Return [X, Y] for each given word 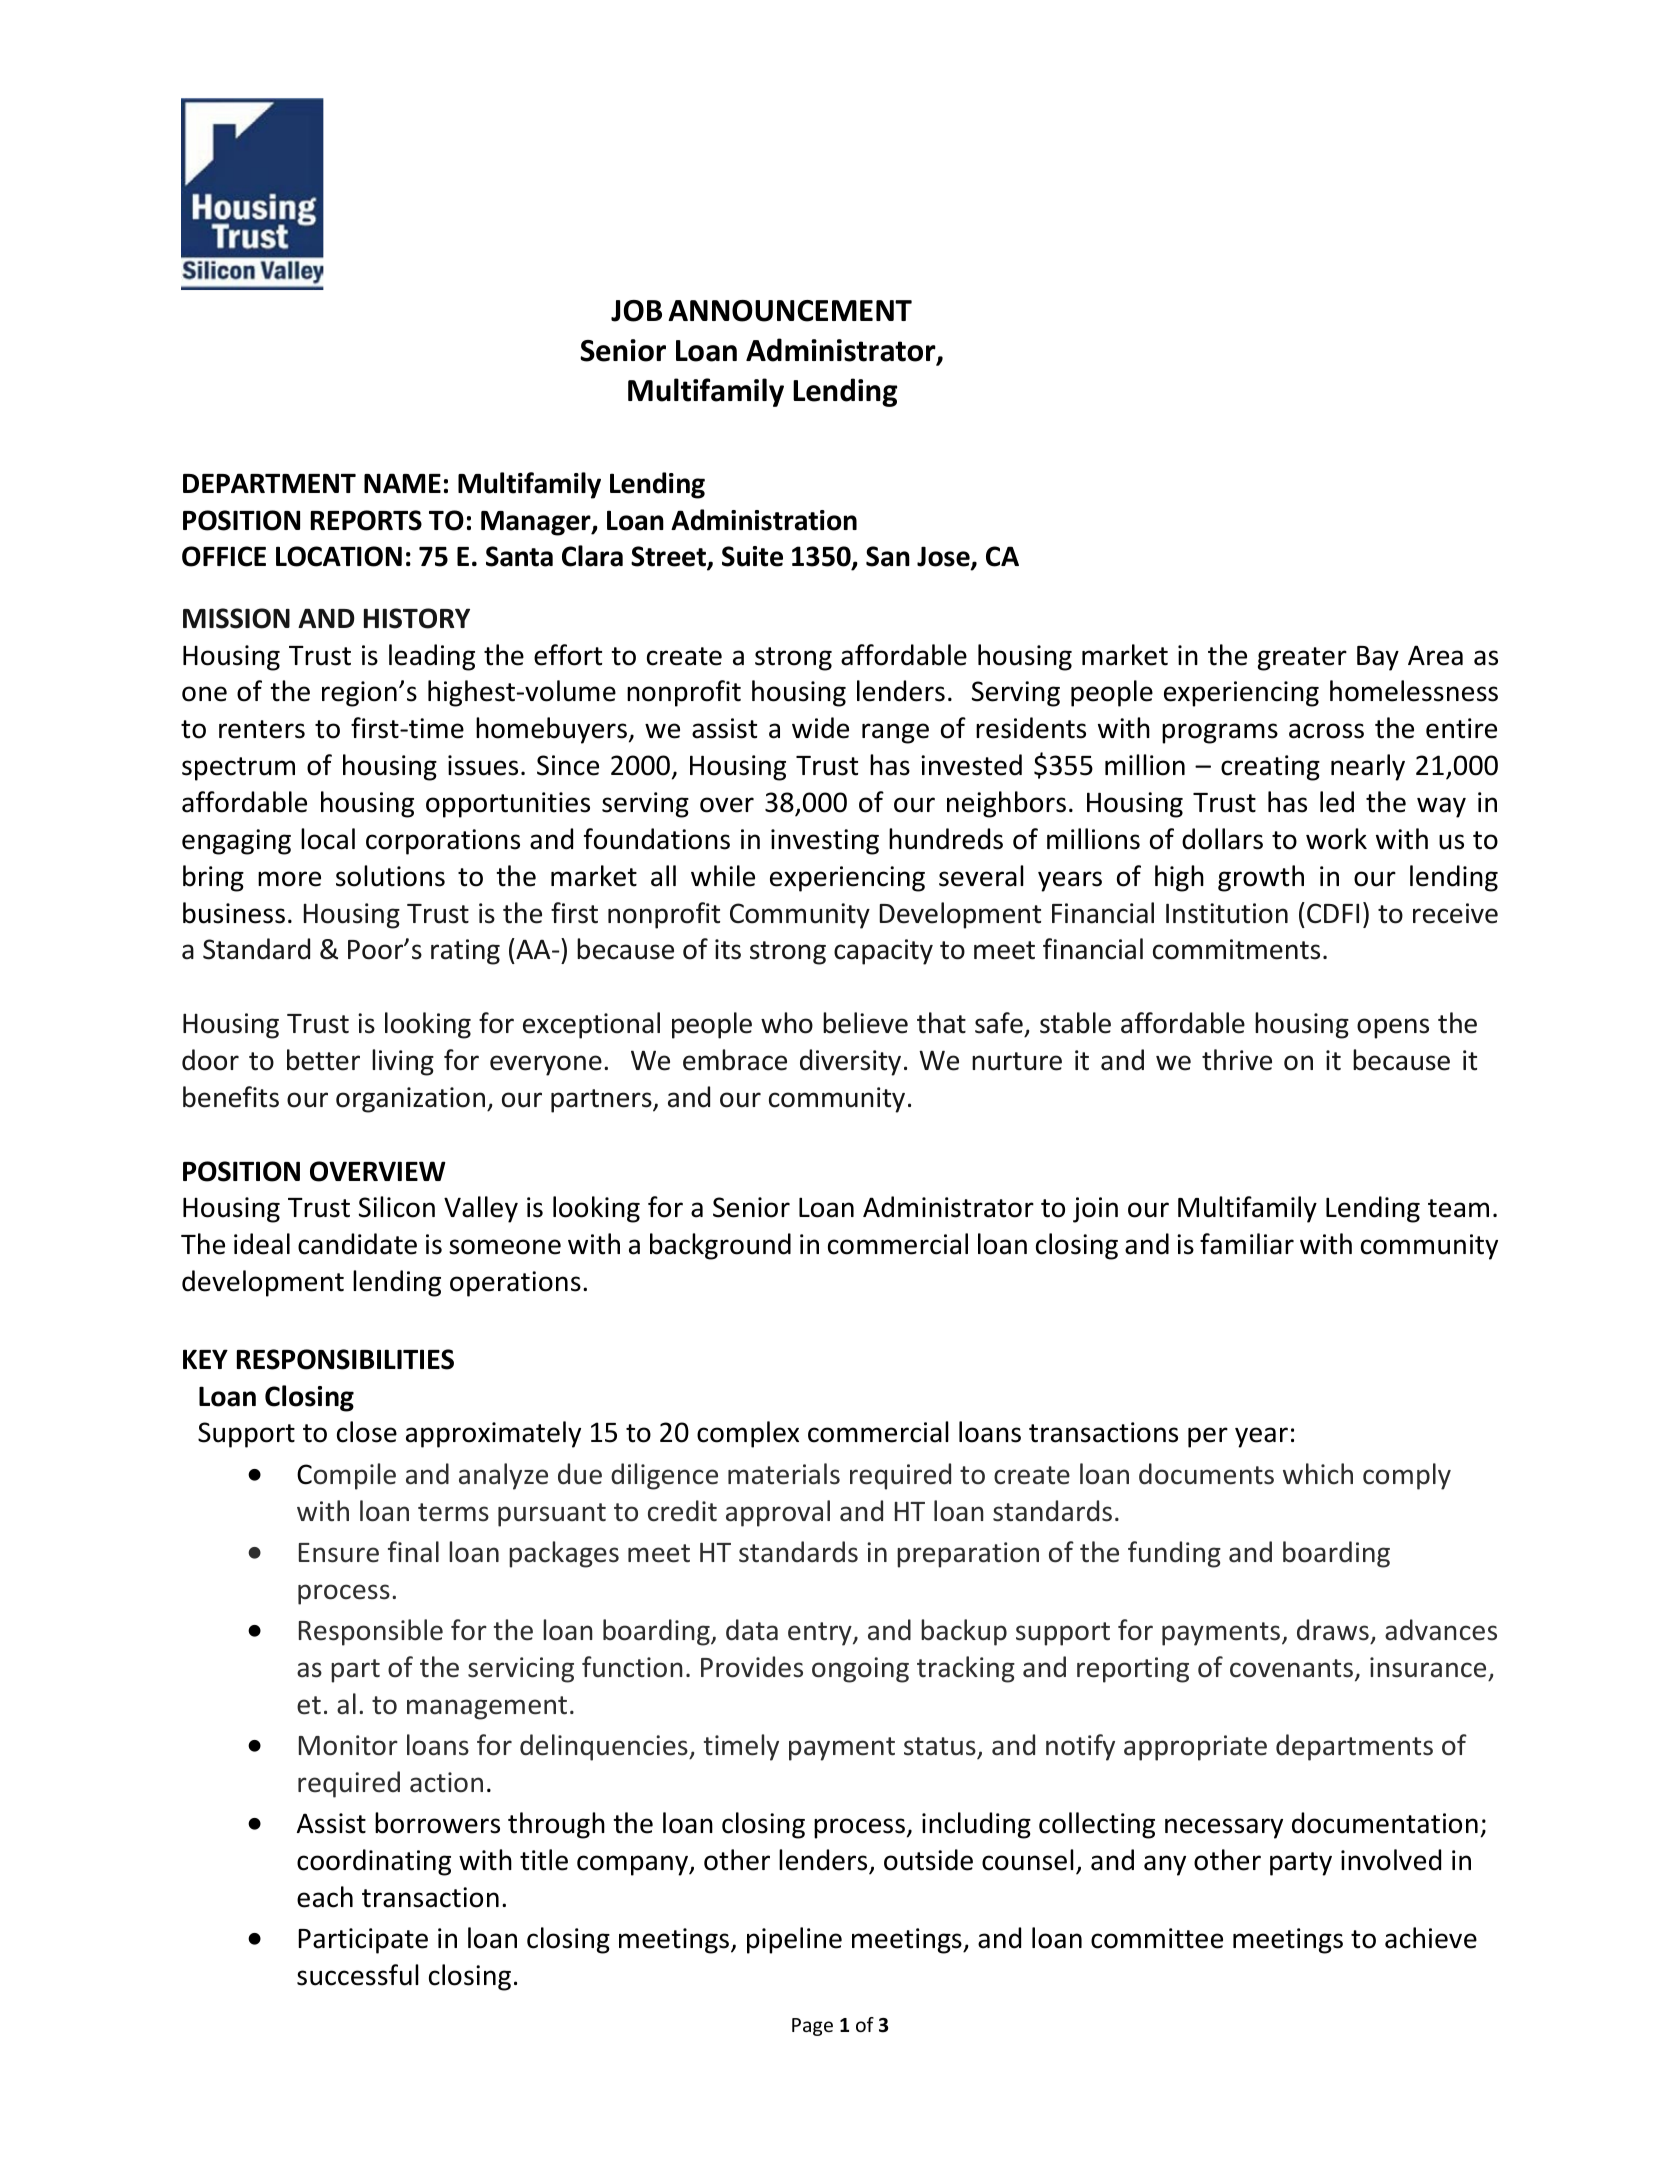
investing [825, 842]
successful [358, 1975]
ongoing [860, 1670]
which [1318, 1474]
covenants [1291, 1668]
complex [748, 1434]
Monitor [348, 1745]
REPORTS [366, 520]
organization [410, 1100]
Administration [764, 520]
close [367, 1432]
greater [1302, 659]
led [1337, 802]
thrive [1237, 1060]
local [328, 839]
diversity [850, 1062]
